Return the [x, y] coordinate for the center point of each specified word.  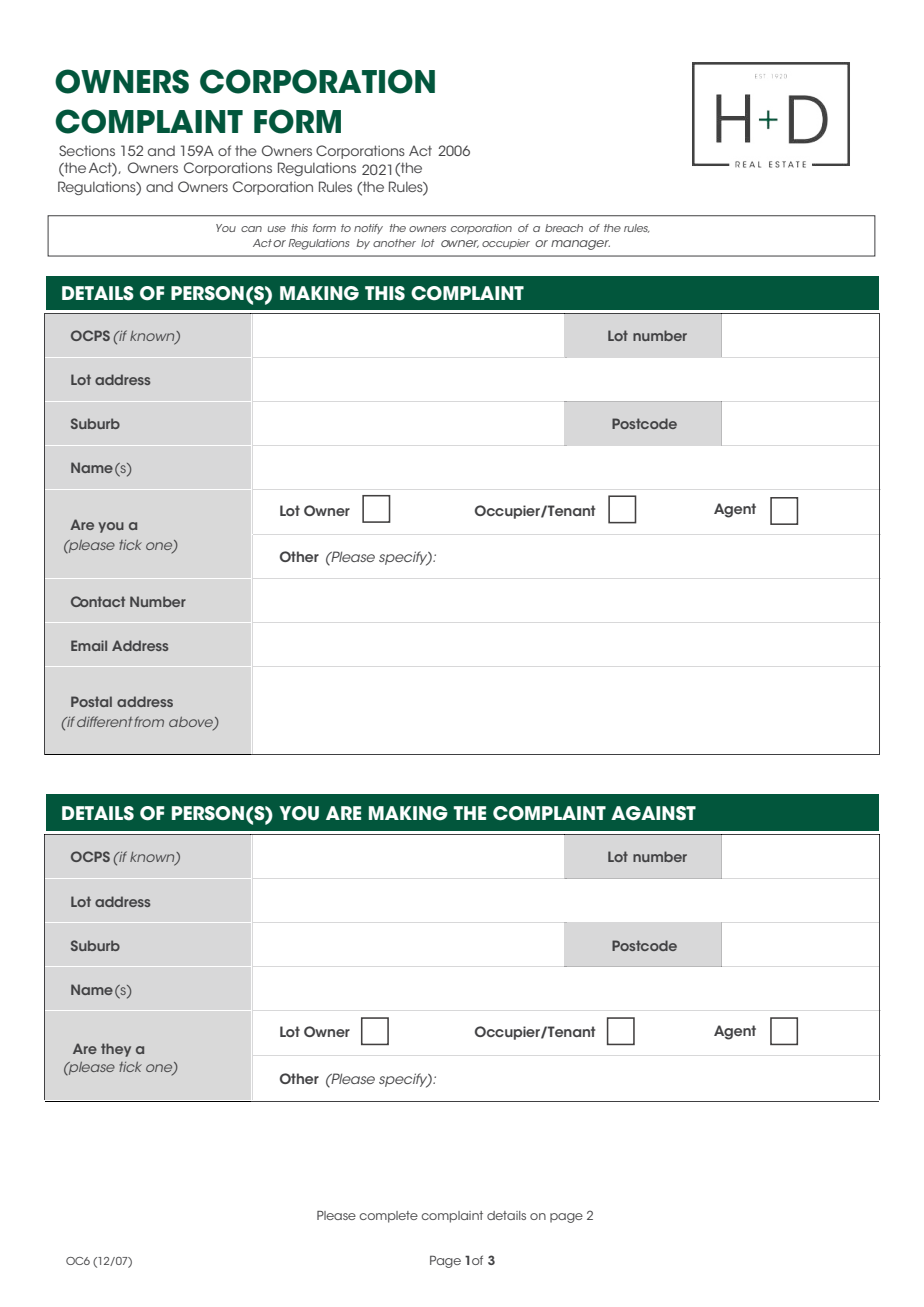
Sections [87, 150]
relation [485, 256]
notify [368, 229]
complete [388, 1217]
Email [89, 645]
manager [580, 245]
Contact [98, 601]
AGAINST [653, 813]
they [116, 1050]
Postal [91, 701]
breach [564, 228]
